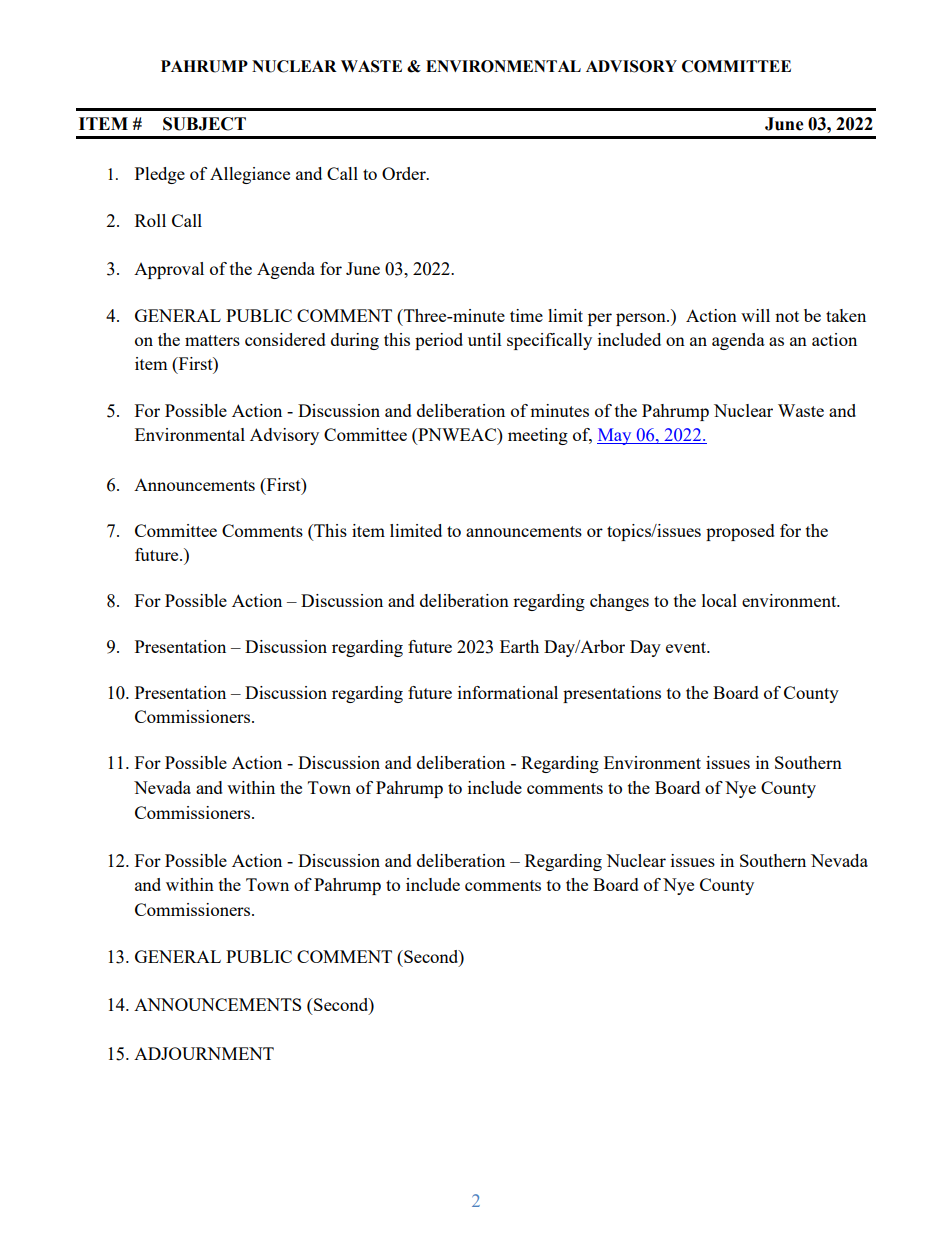  What do you see at coordinates (787, 316) in the document?
I see `not` at bounding box center [787, 316].
